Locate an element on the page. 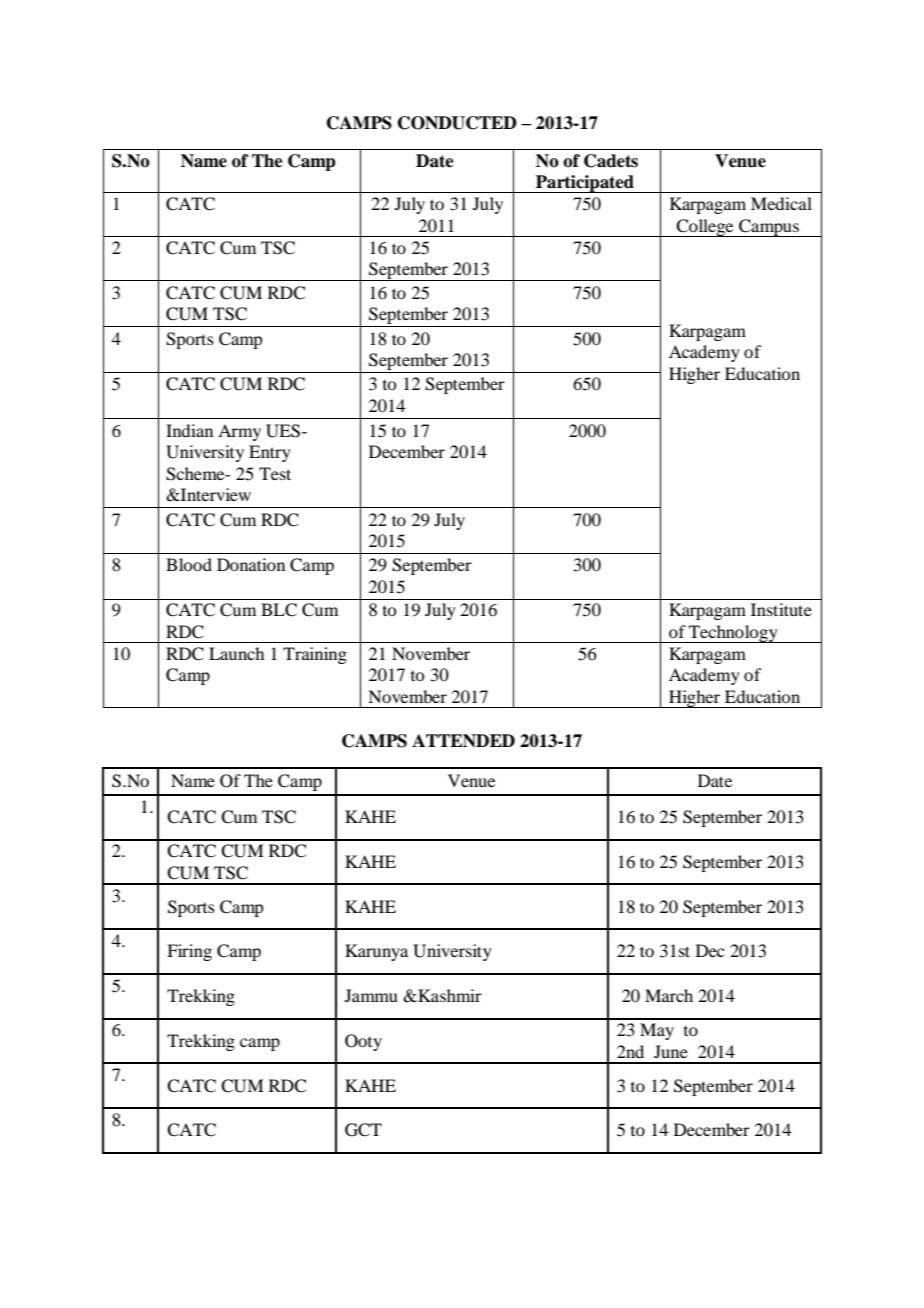 The height and width of the image is (1308, 924). Launch is located at coordinates (236, 653).
